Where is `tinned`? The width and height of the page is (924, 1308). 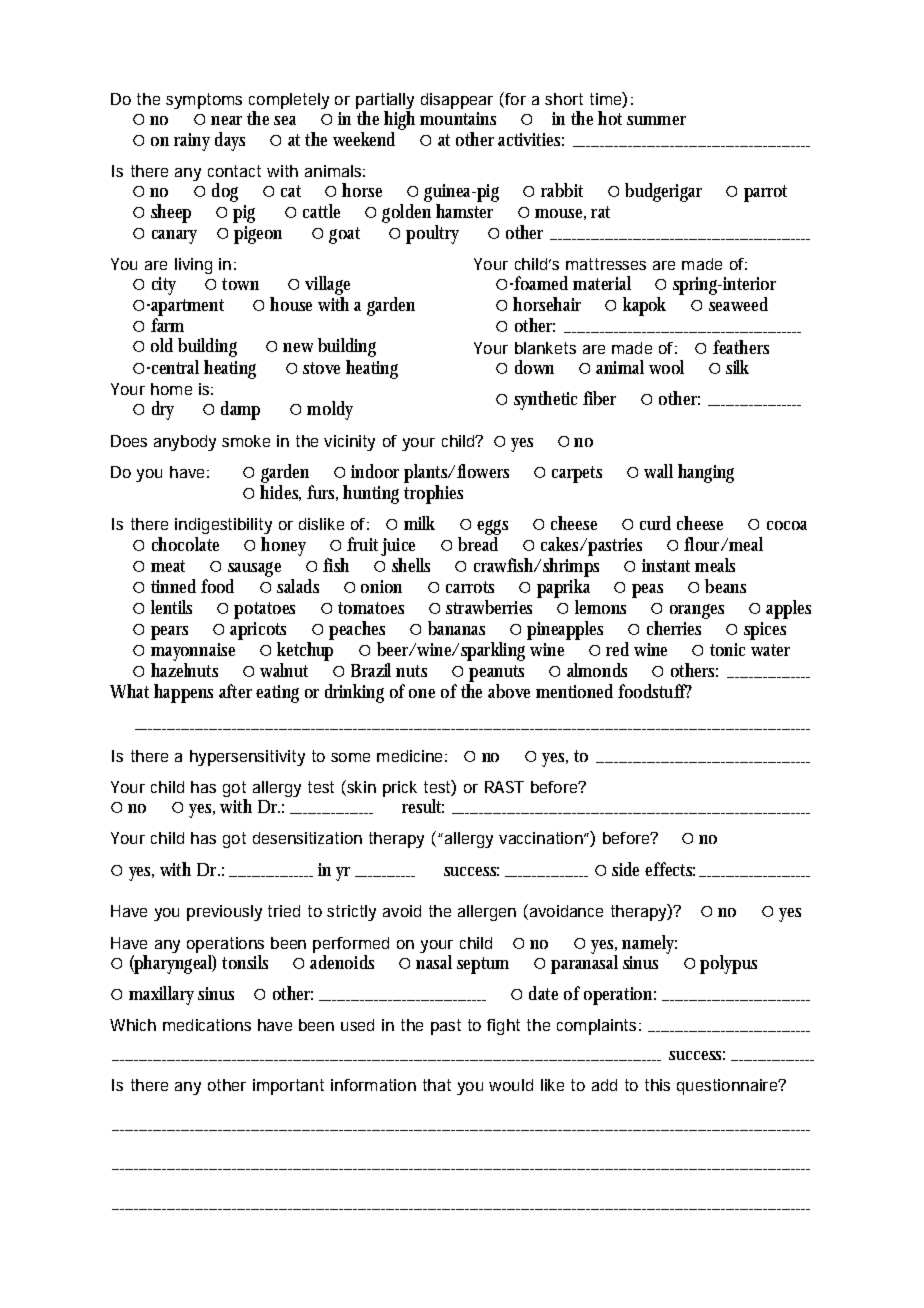 tinned is located at coordinates (173, 586).
